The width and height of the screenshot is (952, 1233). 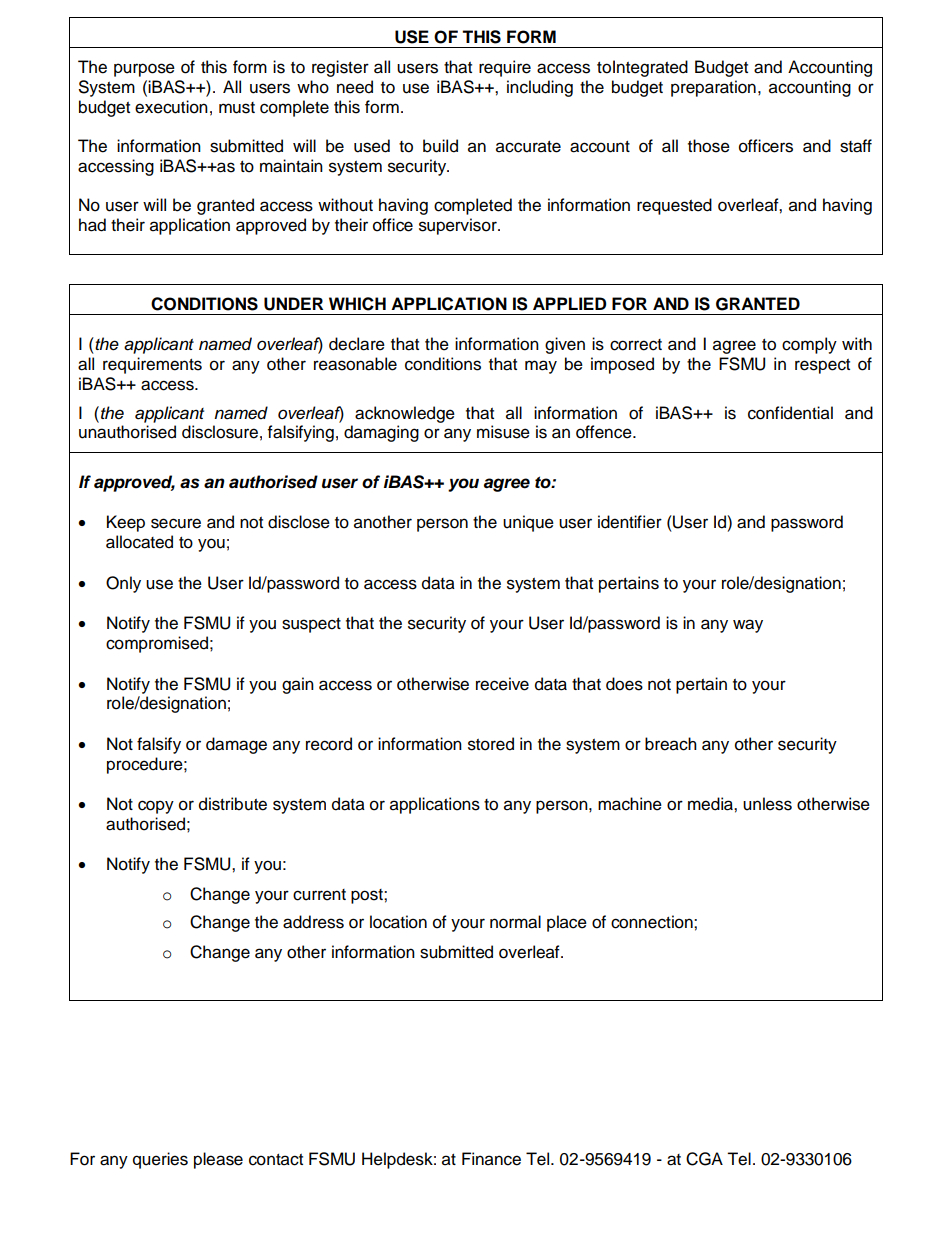 What do you see at coordinates (293, 304) in the screenshot?
I see `UNDER` at bounding box center [293, 304].
